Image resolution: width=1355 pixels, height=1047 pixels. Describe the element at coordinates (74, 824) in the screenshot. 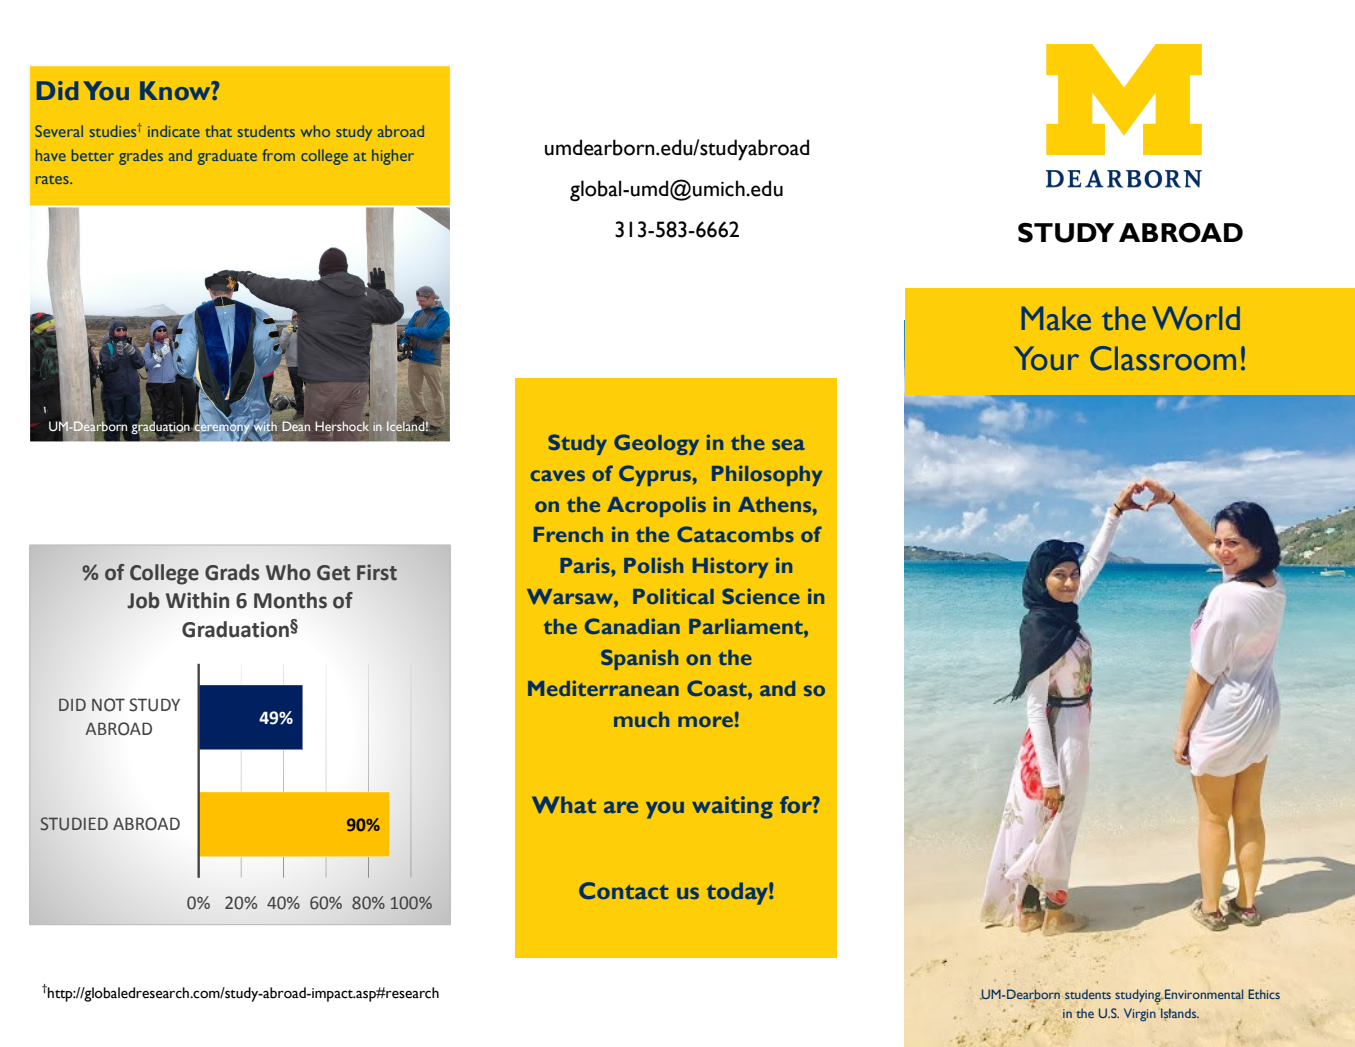

I see `STUDIED` at that location.
